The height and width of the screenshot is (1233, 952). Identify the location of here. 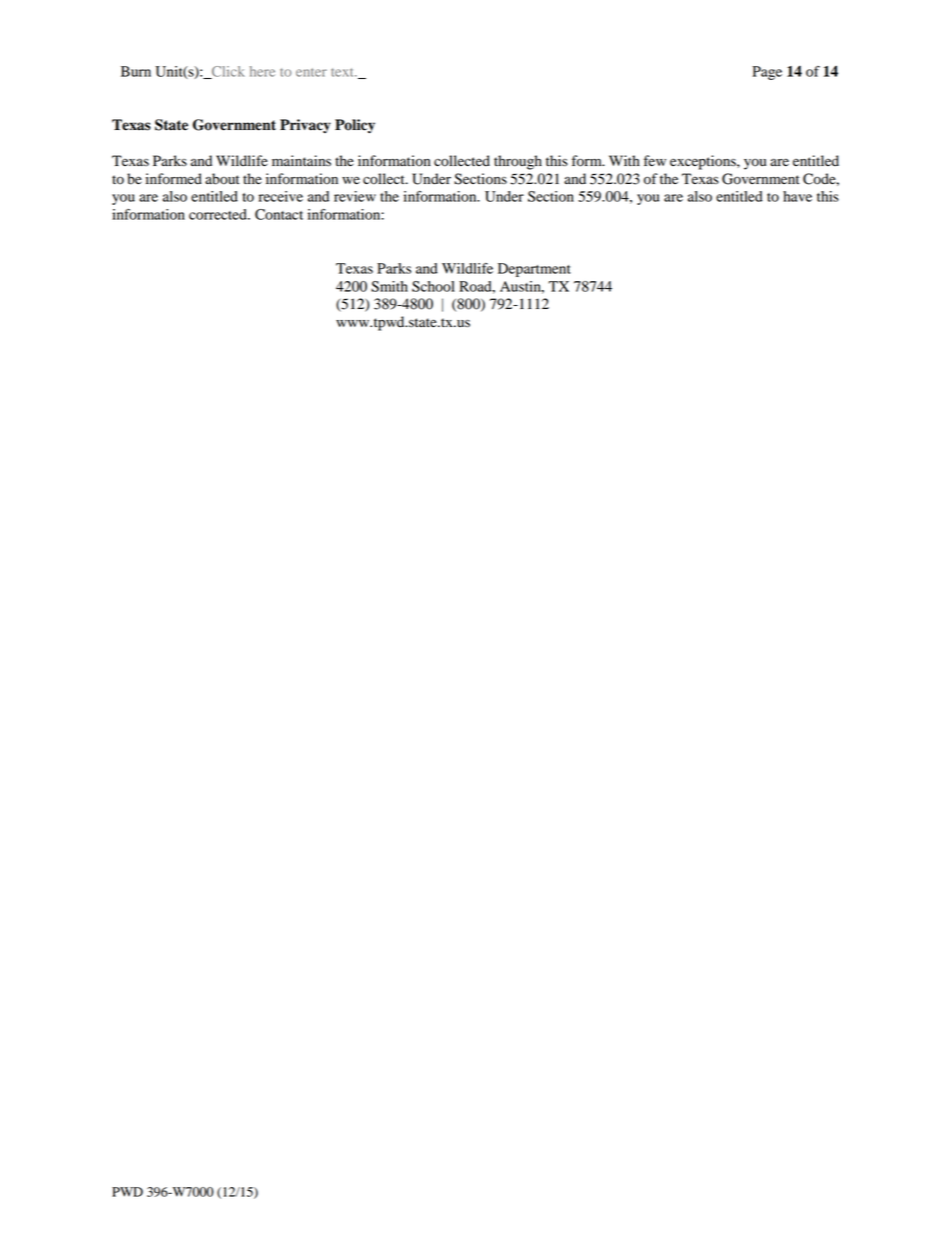
(262, 71).
